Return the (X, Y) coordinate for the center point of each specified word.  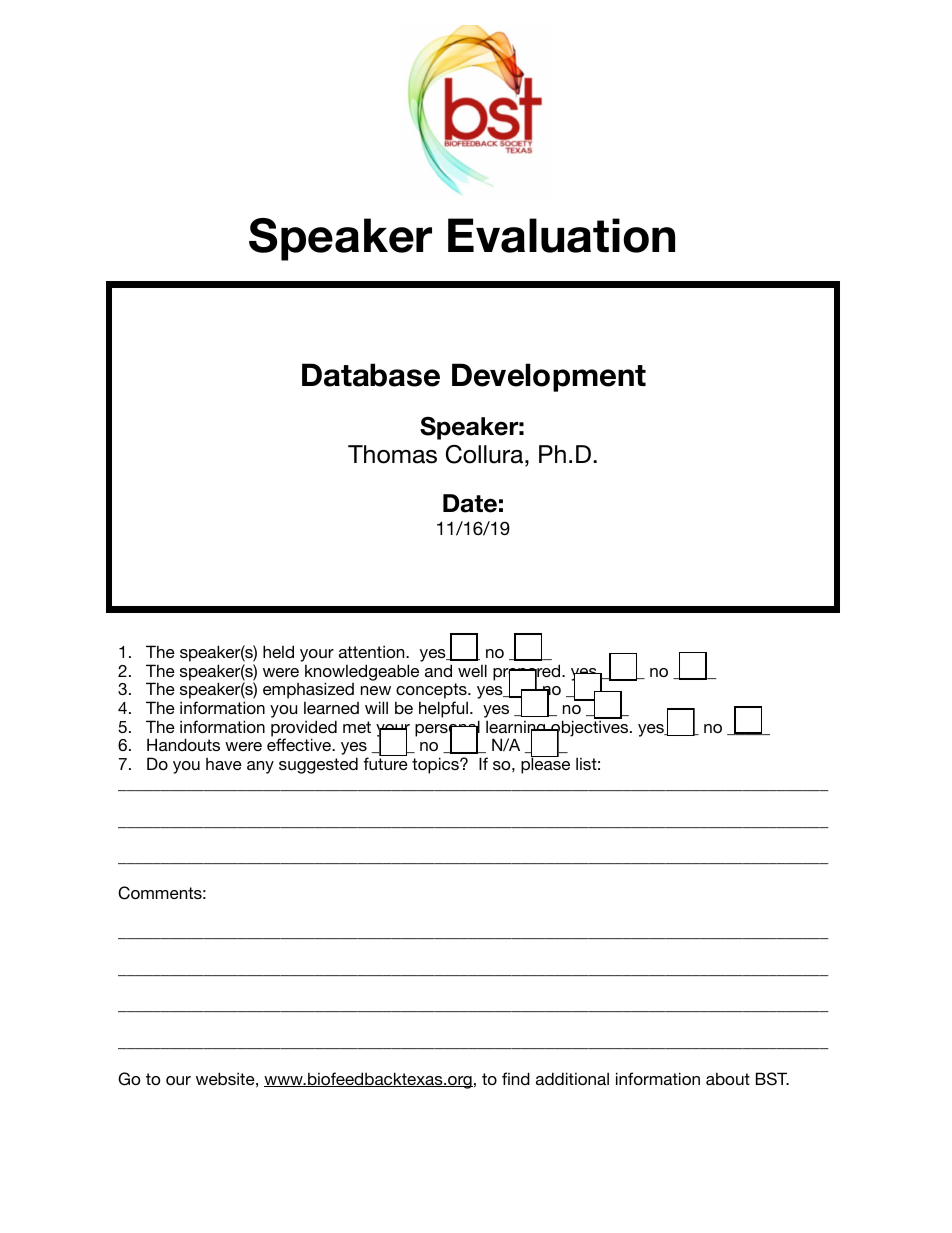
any (260, 767)
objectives (590, 729)
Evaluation (561, 235)
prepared (528, 673)
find (516, 1078)
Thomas (392, 454)
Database (371, 375)
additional (572, 1078)
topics (436, 765)
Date (470, 503)
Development (549, 377)
